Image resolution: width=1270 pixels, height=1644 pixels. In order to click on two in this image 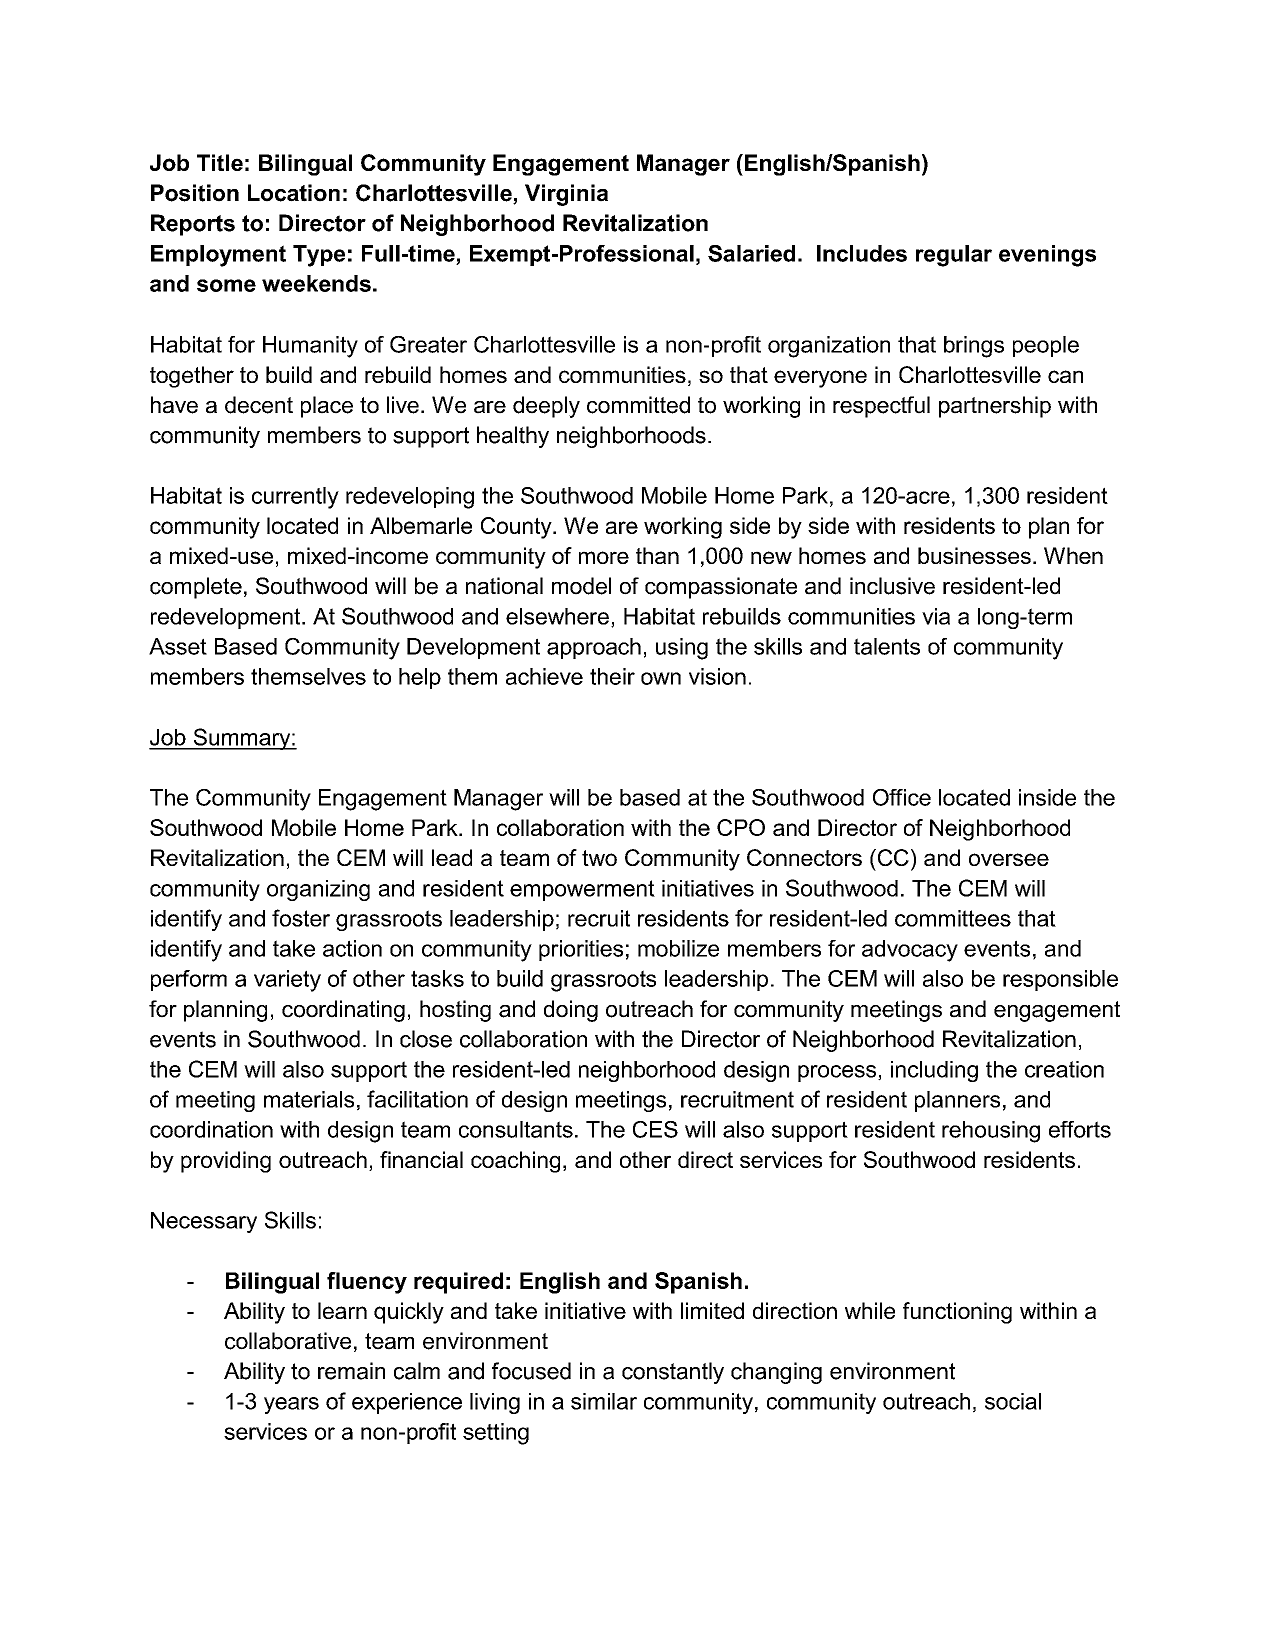, I will do `click(599, 858)`.
